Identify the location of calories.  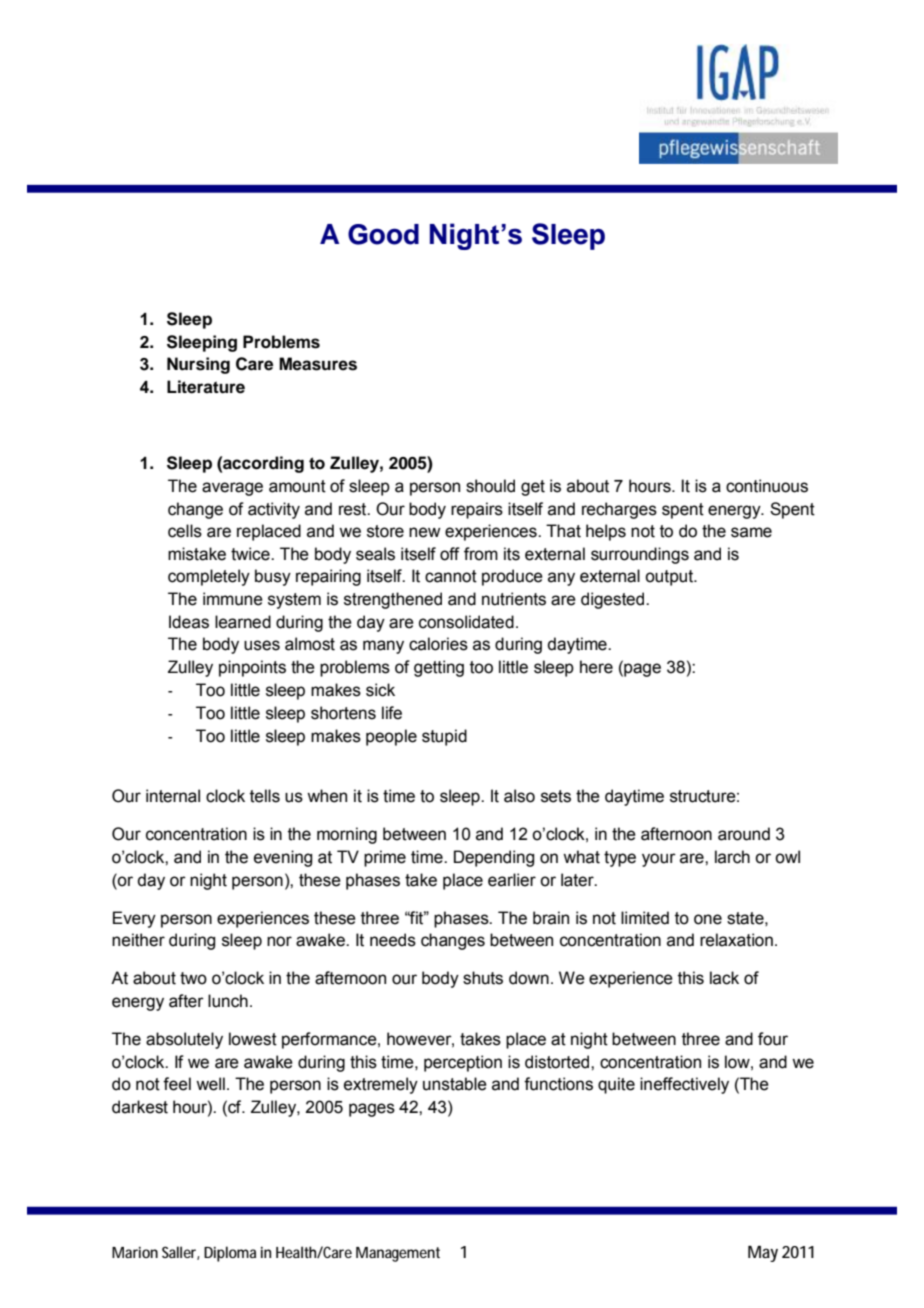
(438, 644).
